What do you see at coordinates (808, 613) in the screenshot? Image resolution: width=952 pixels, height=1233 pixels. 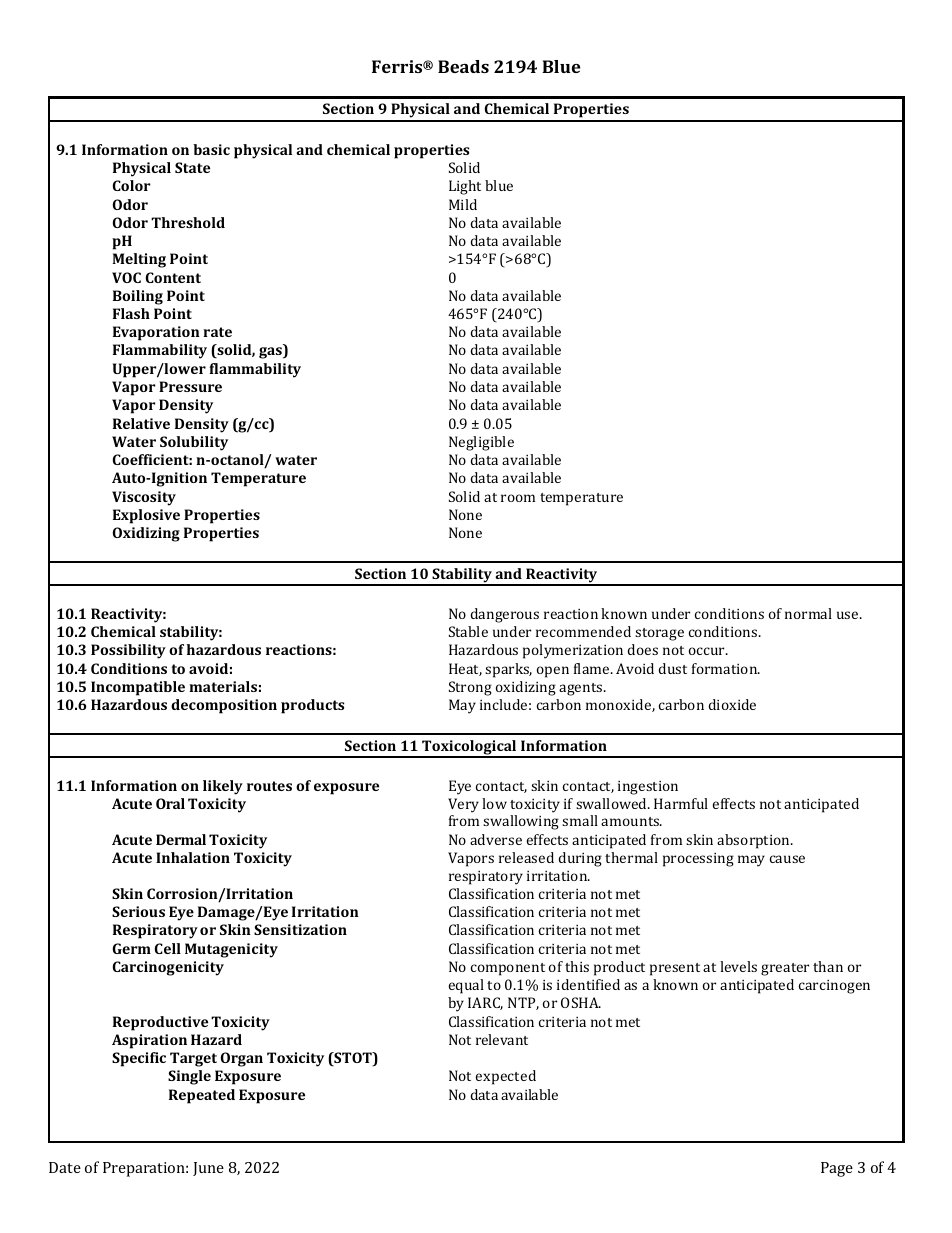 I see `normal` at bounding box center [808, 613].
